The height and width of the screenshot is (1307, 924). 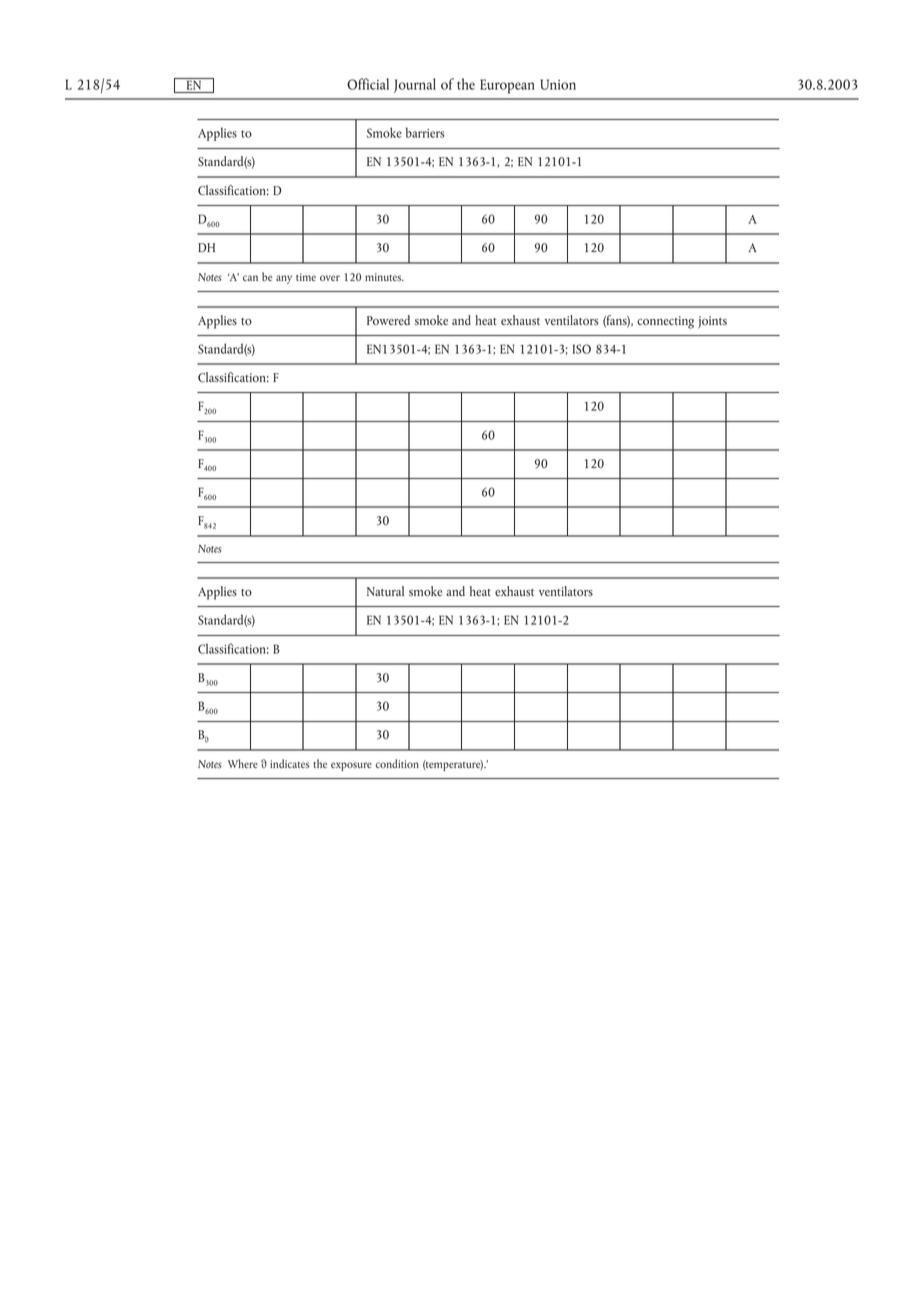 I want to click on Official, so click(x=368, y=84).
